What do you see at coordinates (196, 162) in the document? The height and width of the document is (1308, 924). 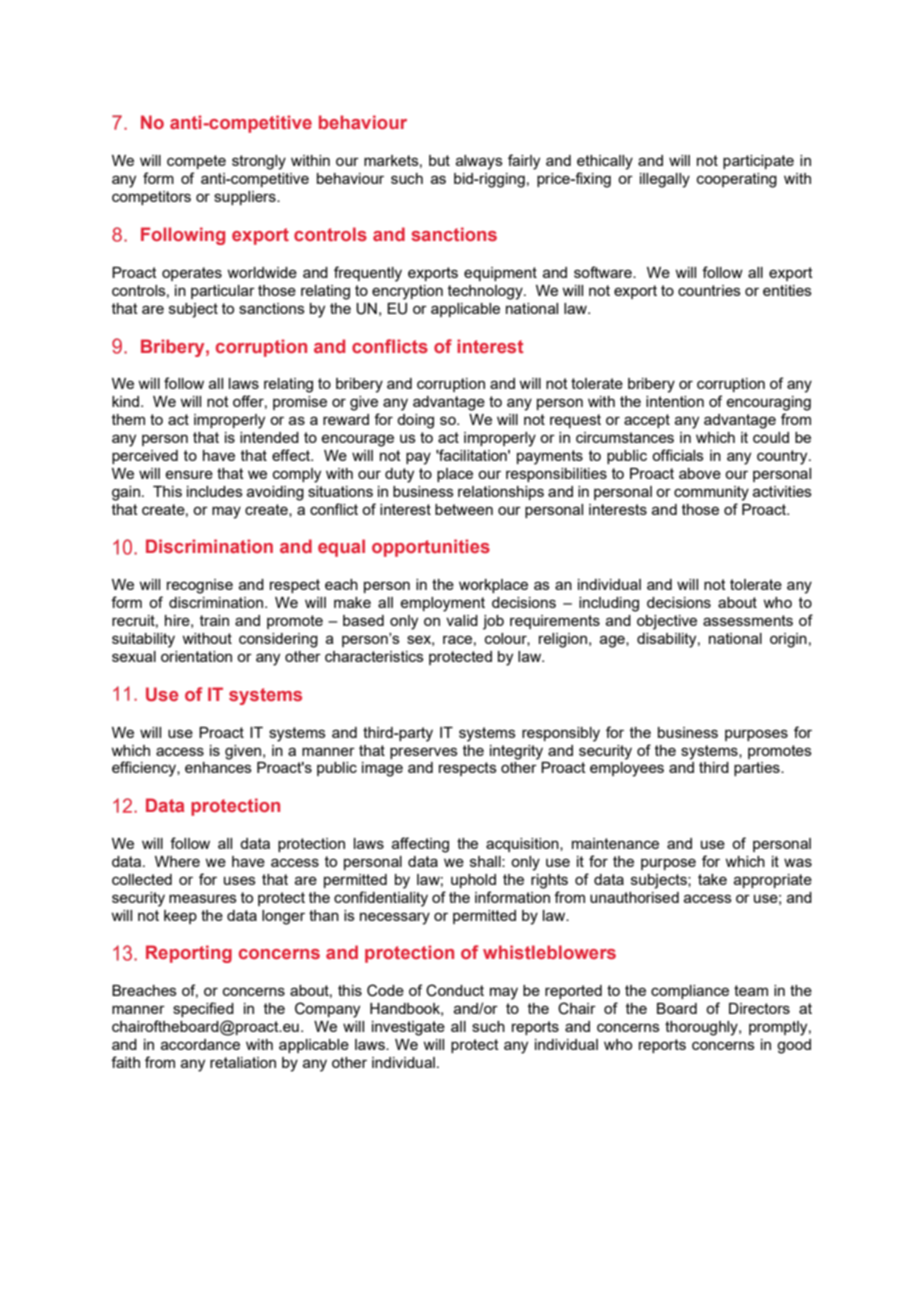 I see `compete` at bounding box center [196, 162].
